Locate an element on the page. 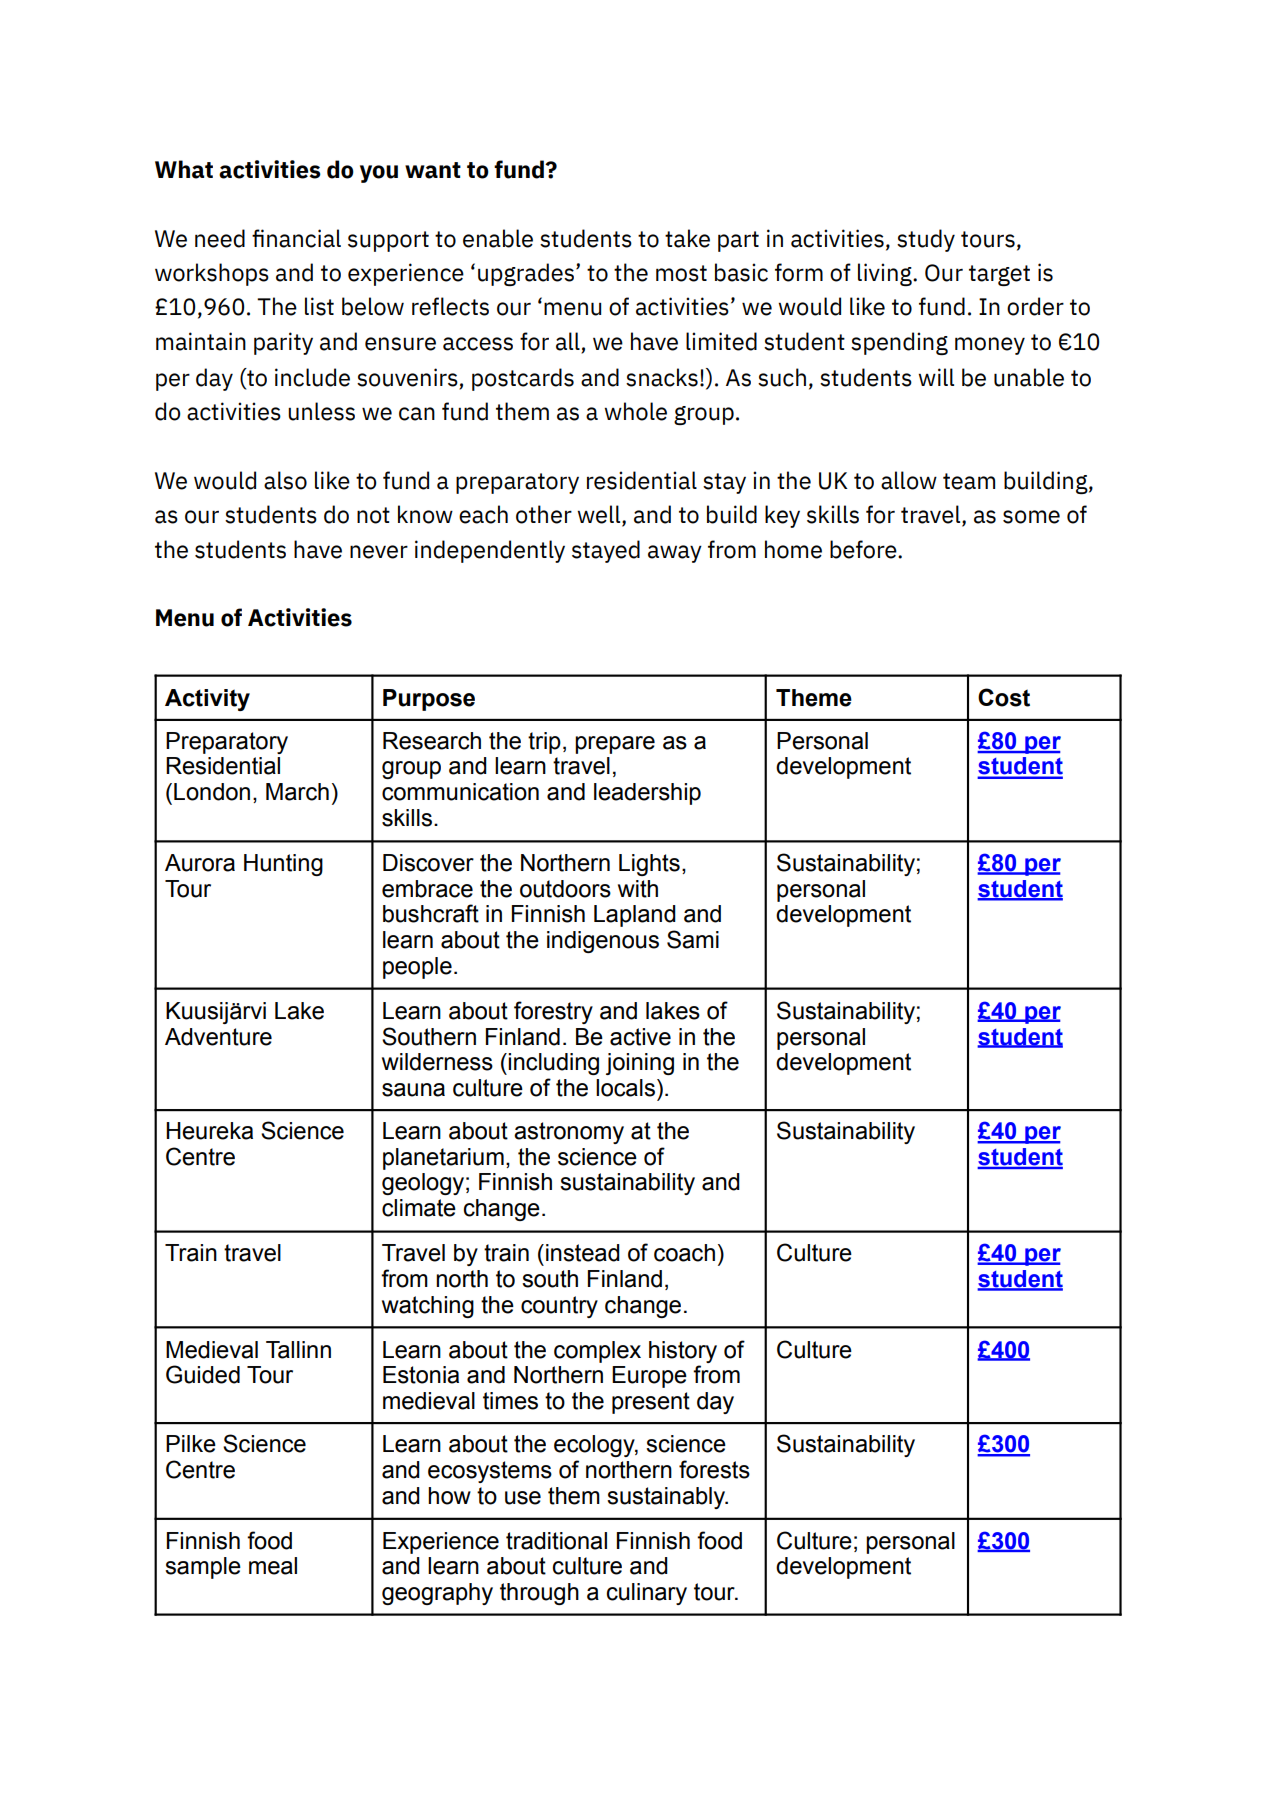 The height and width of the document is (1806, 1276). with is located at coordinates (638, 889).
